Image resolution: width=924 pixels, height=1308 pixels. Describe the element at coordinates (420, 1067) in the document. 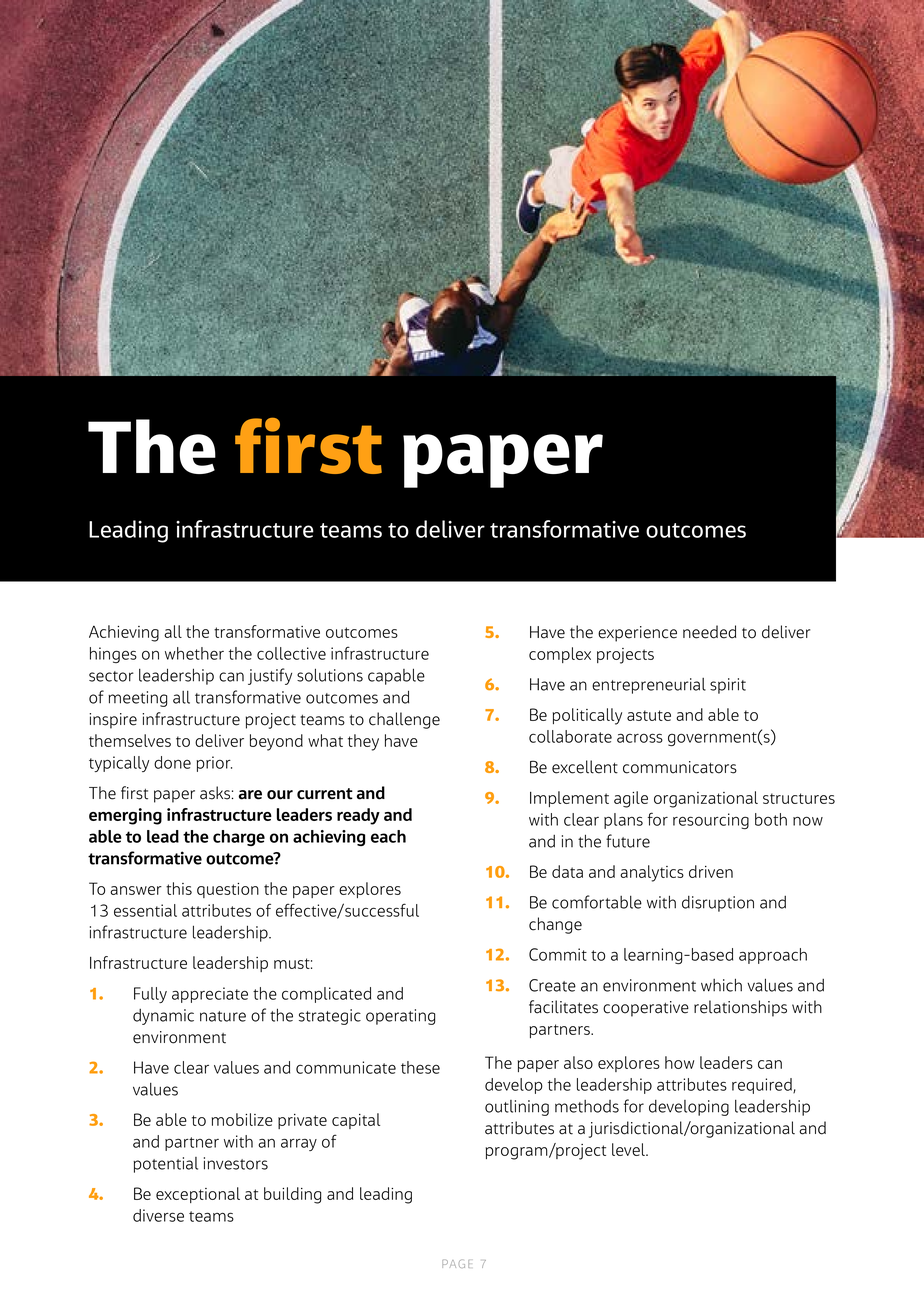

I see `these` at that location.
